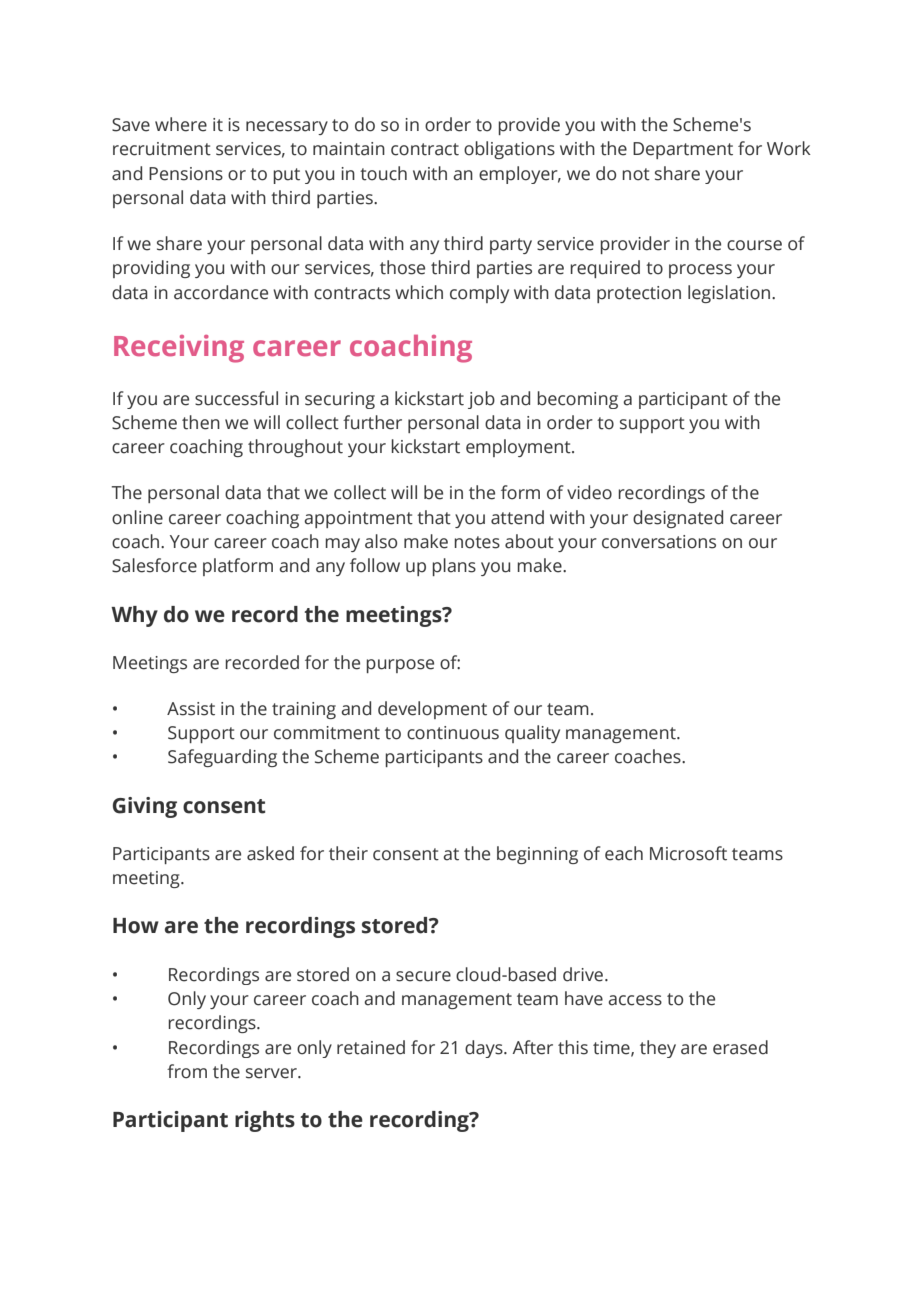  What do you see at coordinates (683, 150) in the screenshot?
I see `Department` at bounding box center [683, 150].
